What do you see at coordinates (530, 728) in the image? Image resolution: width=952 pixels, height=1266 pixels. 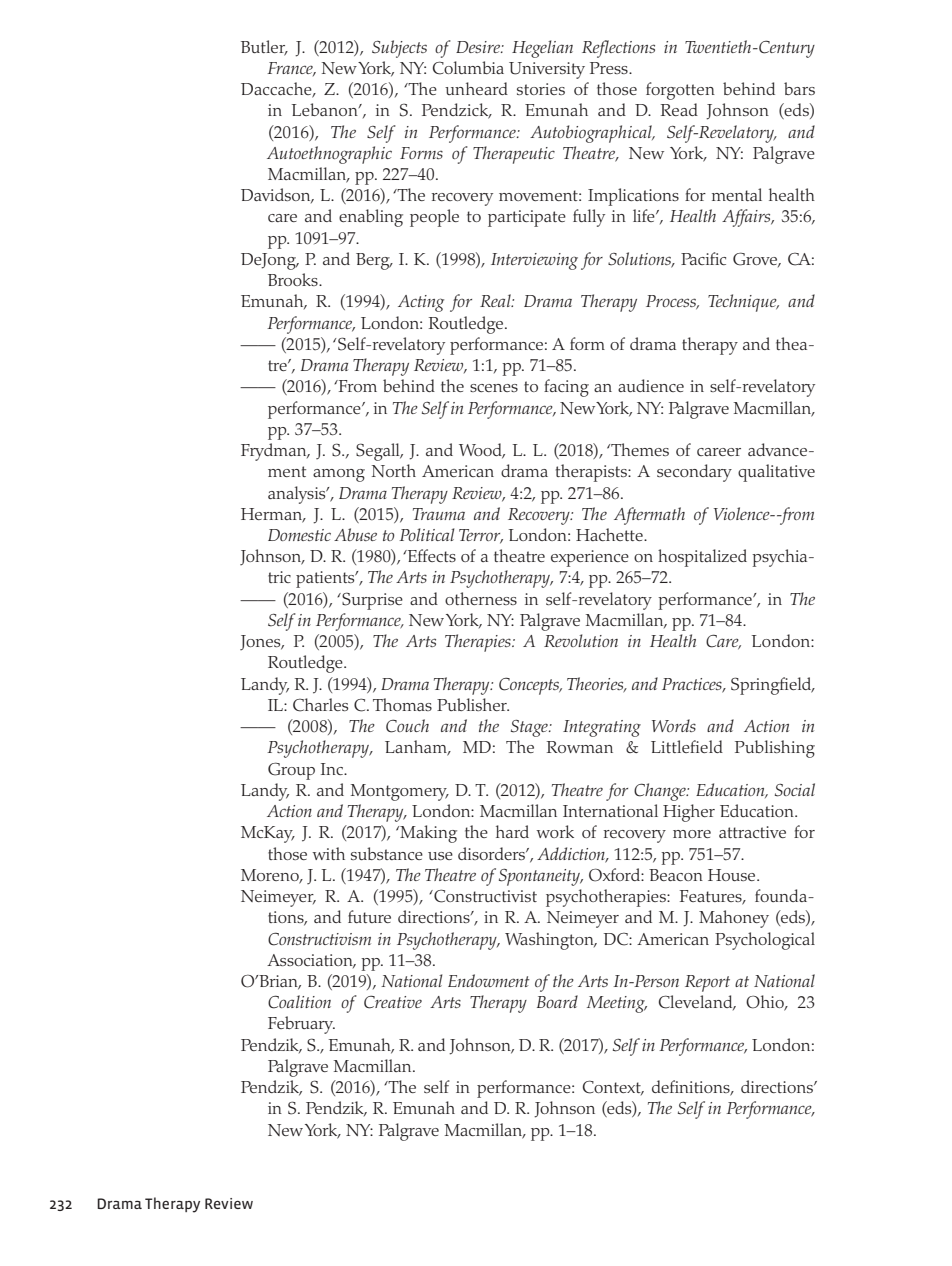 I see `Stage` at bounding box center [530, 728].
